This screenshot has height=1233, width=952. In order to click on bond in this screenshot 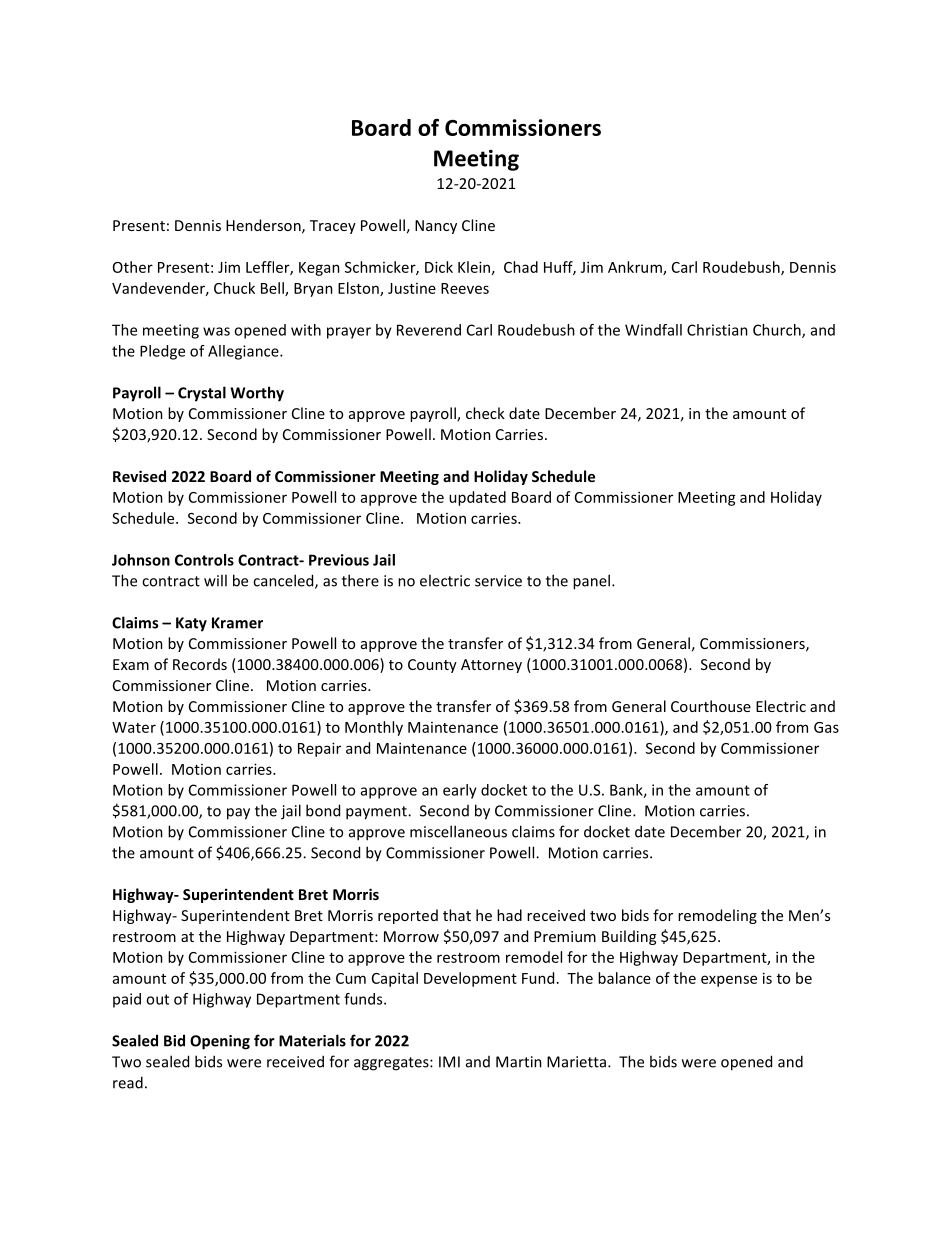, I will do `click(323, 810)`.
